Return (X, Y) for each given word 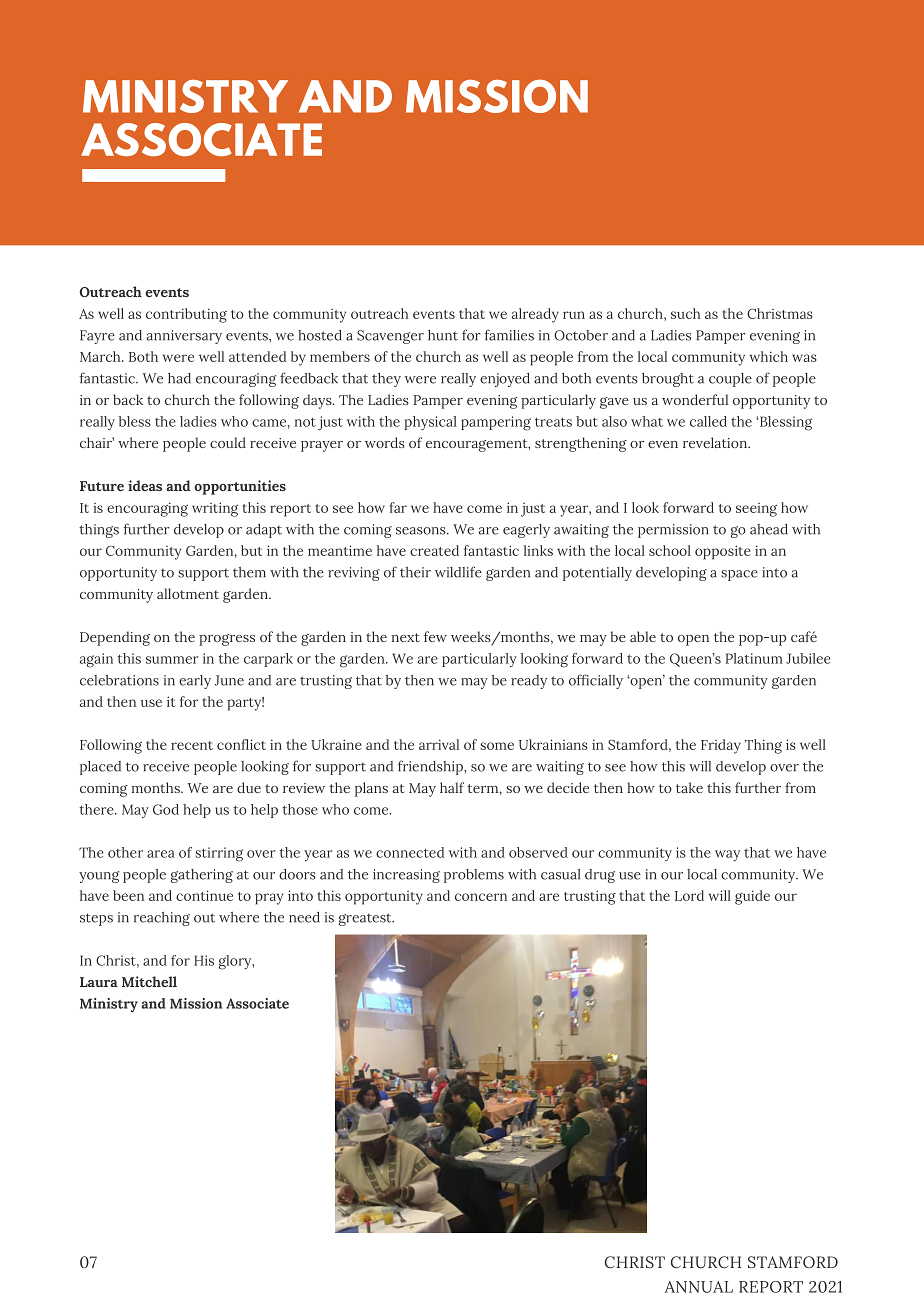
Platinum (754, 658)
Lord (689, 895)
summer (172, 660)
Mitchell (149, 981)
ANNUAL (699, 1287)
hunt (443, 335)
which (769, 356)
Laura (99, 982)
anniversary (184, 337)
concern (481, 897)
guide (752, 897)
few (435, 636)
